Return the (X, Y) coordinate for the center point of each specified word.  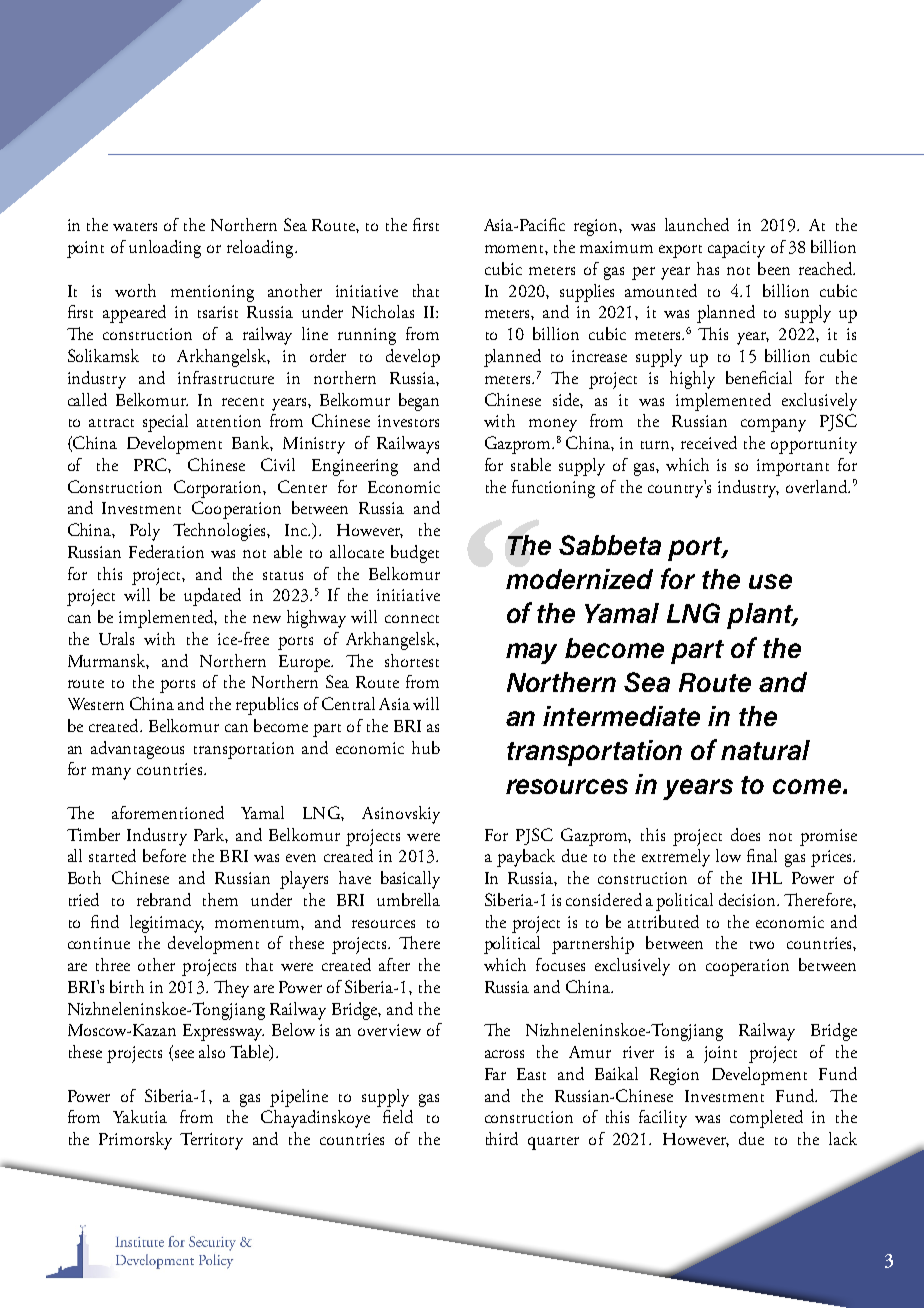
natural (765, 750)
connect (412, 619)
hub (426, 747)
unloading (165, 249)
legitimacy (167, 924)
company (773, 425)
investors (408, 421)
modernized (579, 579)
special (165, 423)
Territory (211, 1141)
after (394, 964)
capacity (736, 249)
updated (212, 597)
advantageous (137, 750)
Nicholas (383, 311)
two (762, 945)
